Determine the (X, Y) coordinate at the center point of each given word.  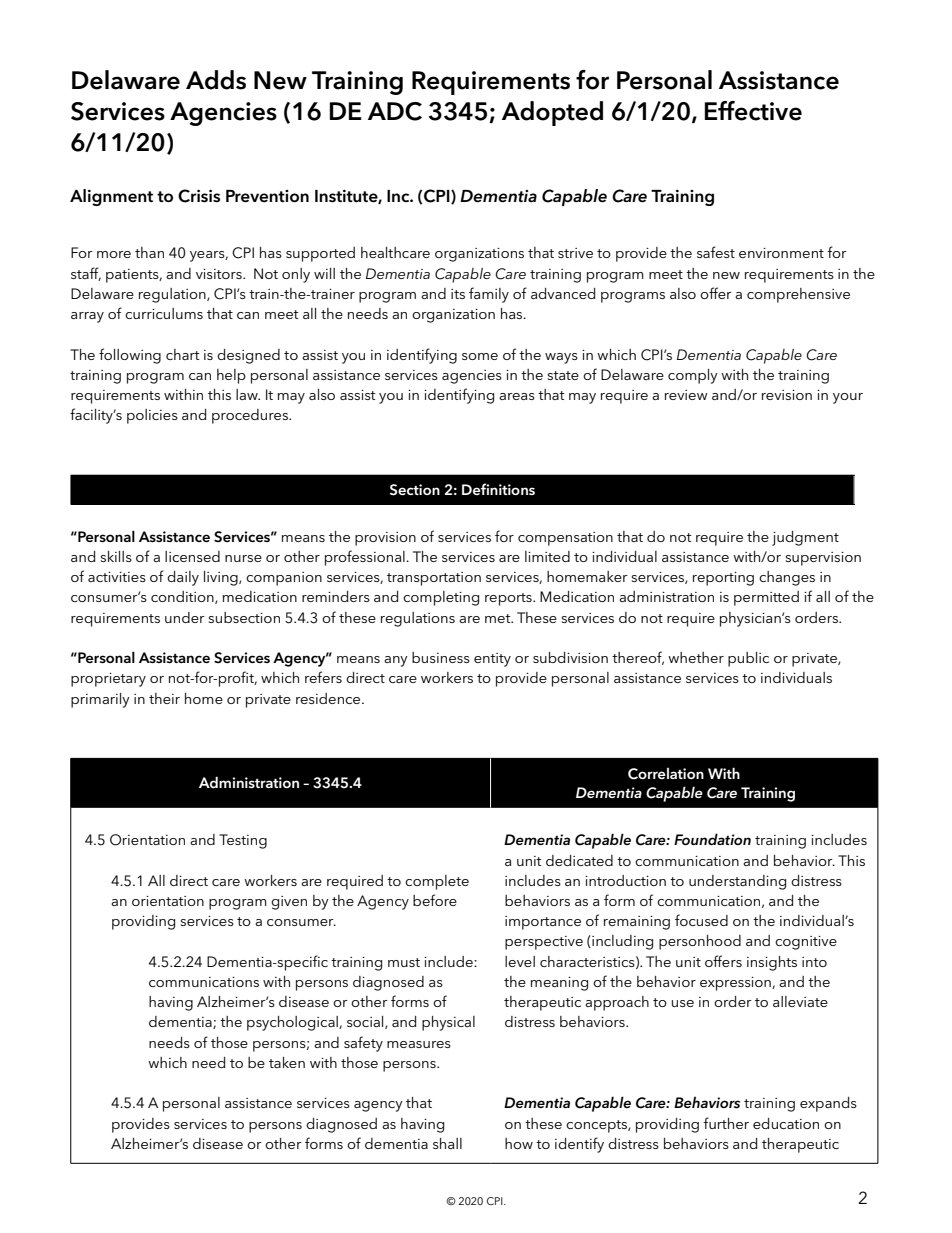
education (786, 1123)
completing (441, 598)
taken (287, 1062)
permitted (766, 598)
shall (447, 1143)
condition (183, 597)
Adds (216, 80)
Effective (753, 111)
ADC (395, 111)
